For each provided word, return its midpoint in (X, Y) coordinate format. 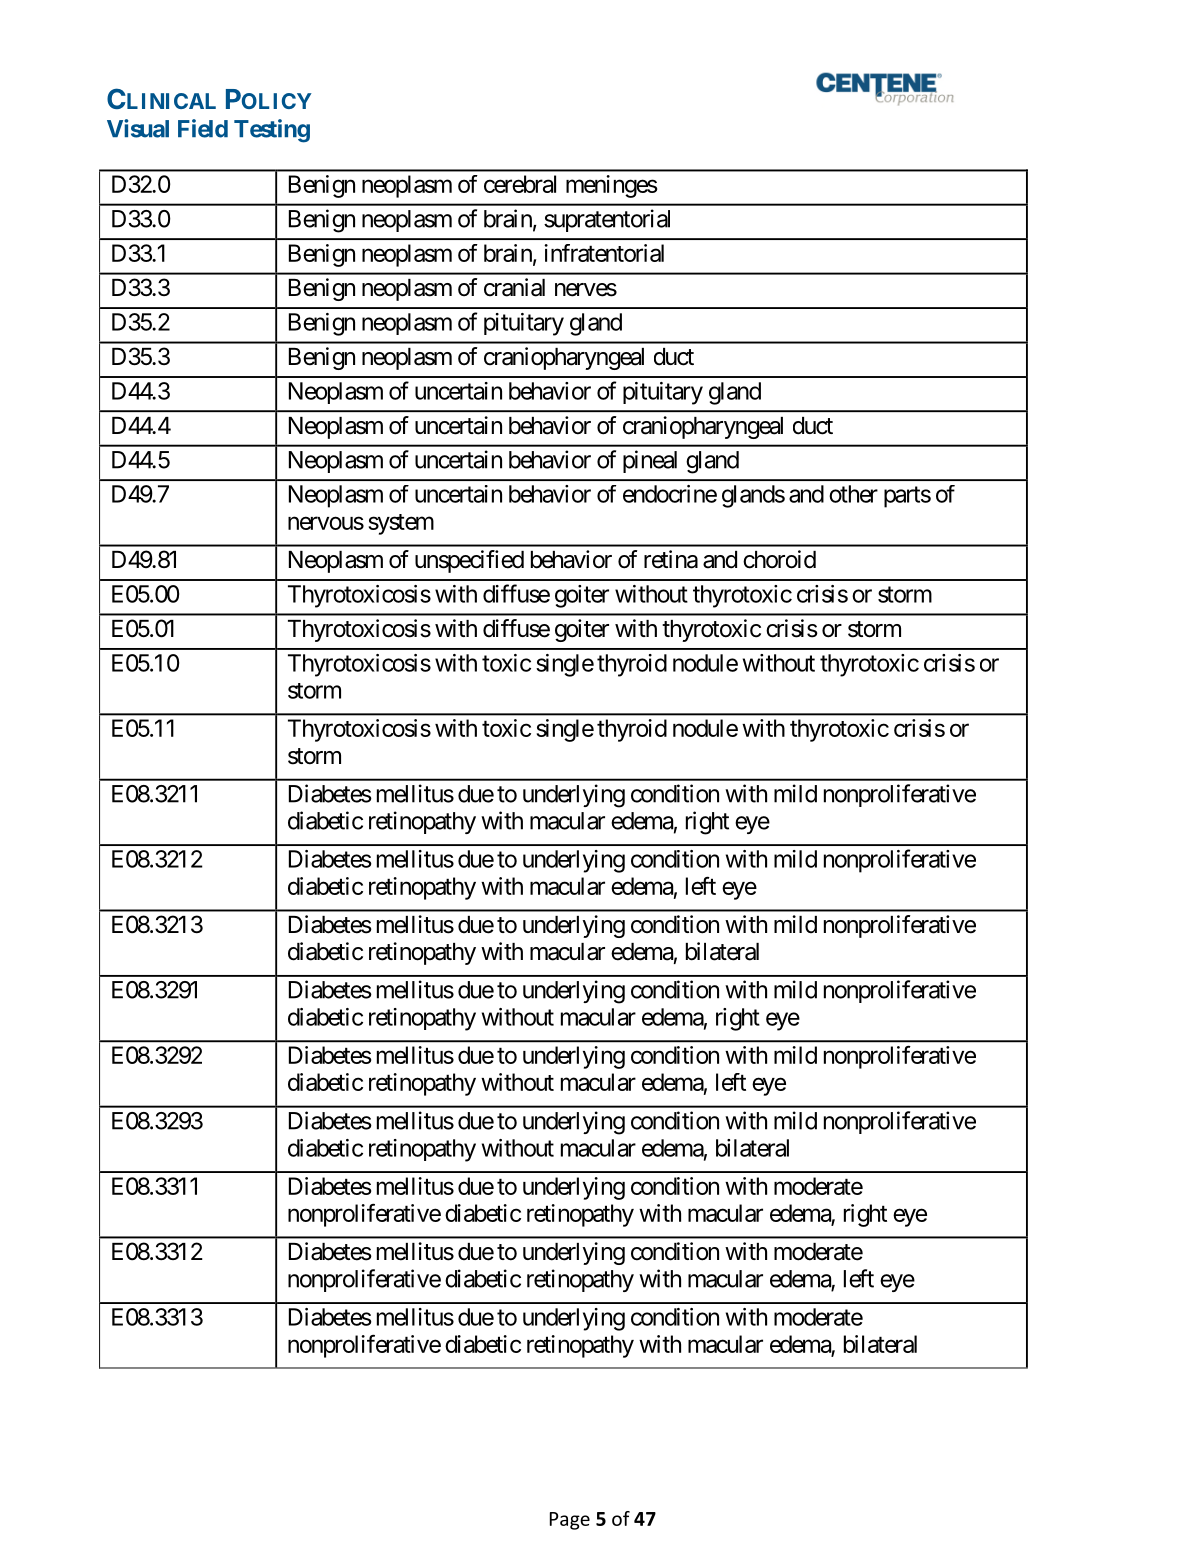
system (401, 524)
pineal (650, 461)
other (853, 494)
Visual (138, 128)
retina (671, 559)
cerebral (520, 184)
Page (570, 1521)
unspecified (469, 561)
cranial (514, 287)
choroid (779, 559)
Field (203, 128)
